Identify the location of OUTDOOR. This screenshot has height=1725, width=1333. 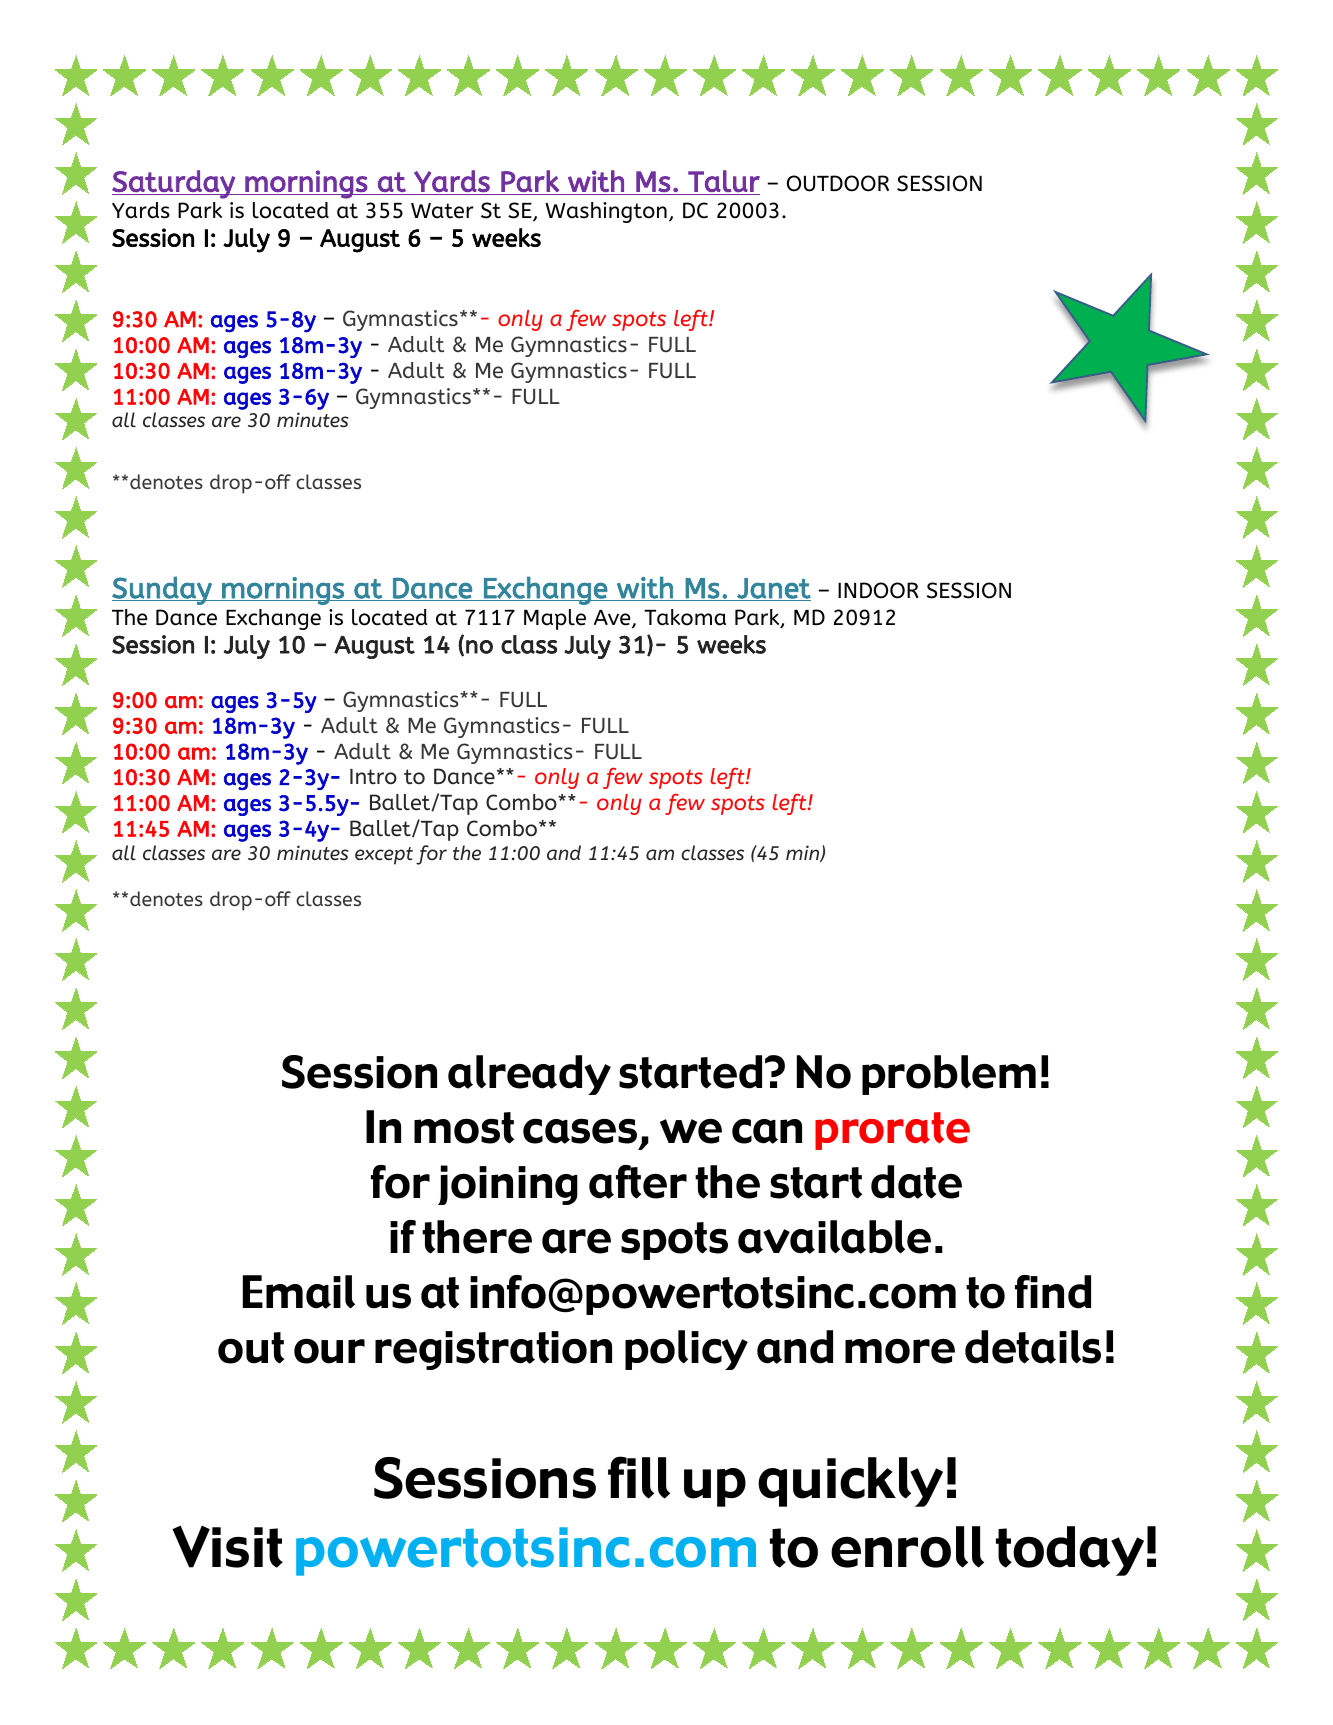
(838, 183).
